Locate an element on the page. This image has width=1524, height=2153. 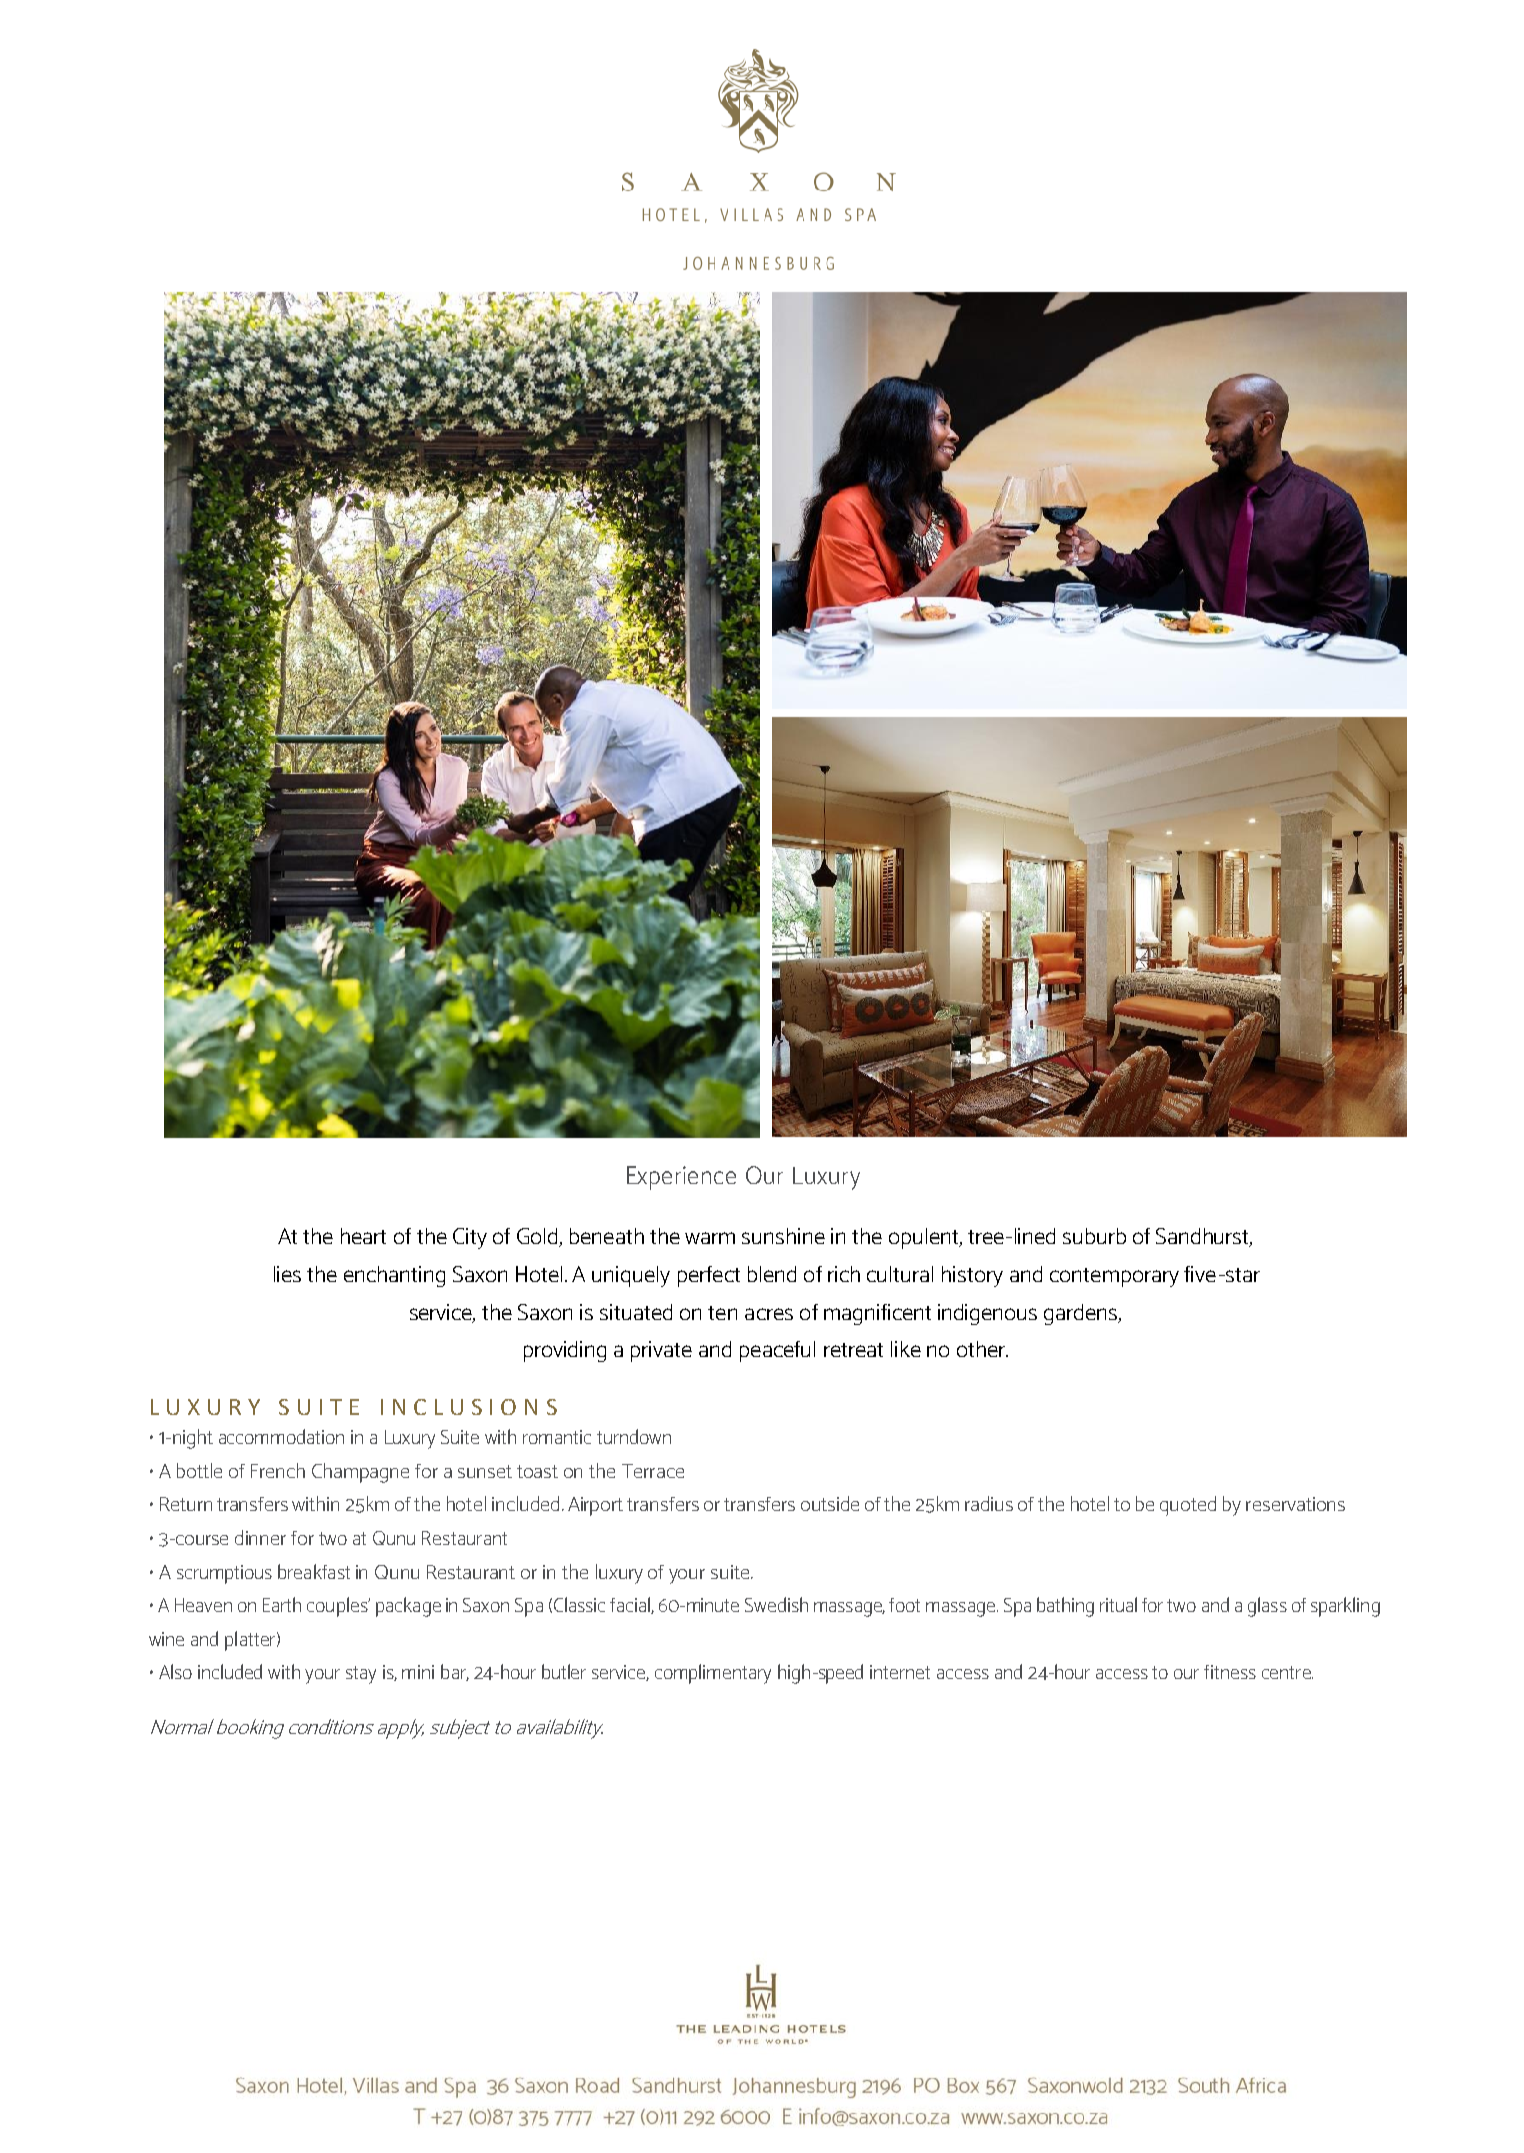
complimentary is located at coordinates (713, 1674).
